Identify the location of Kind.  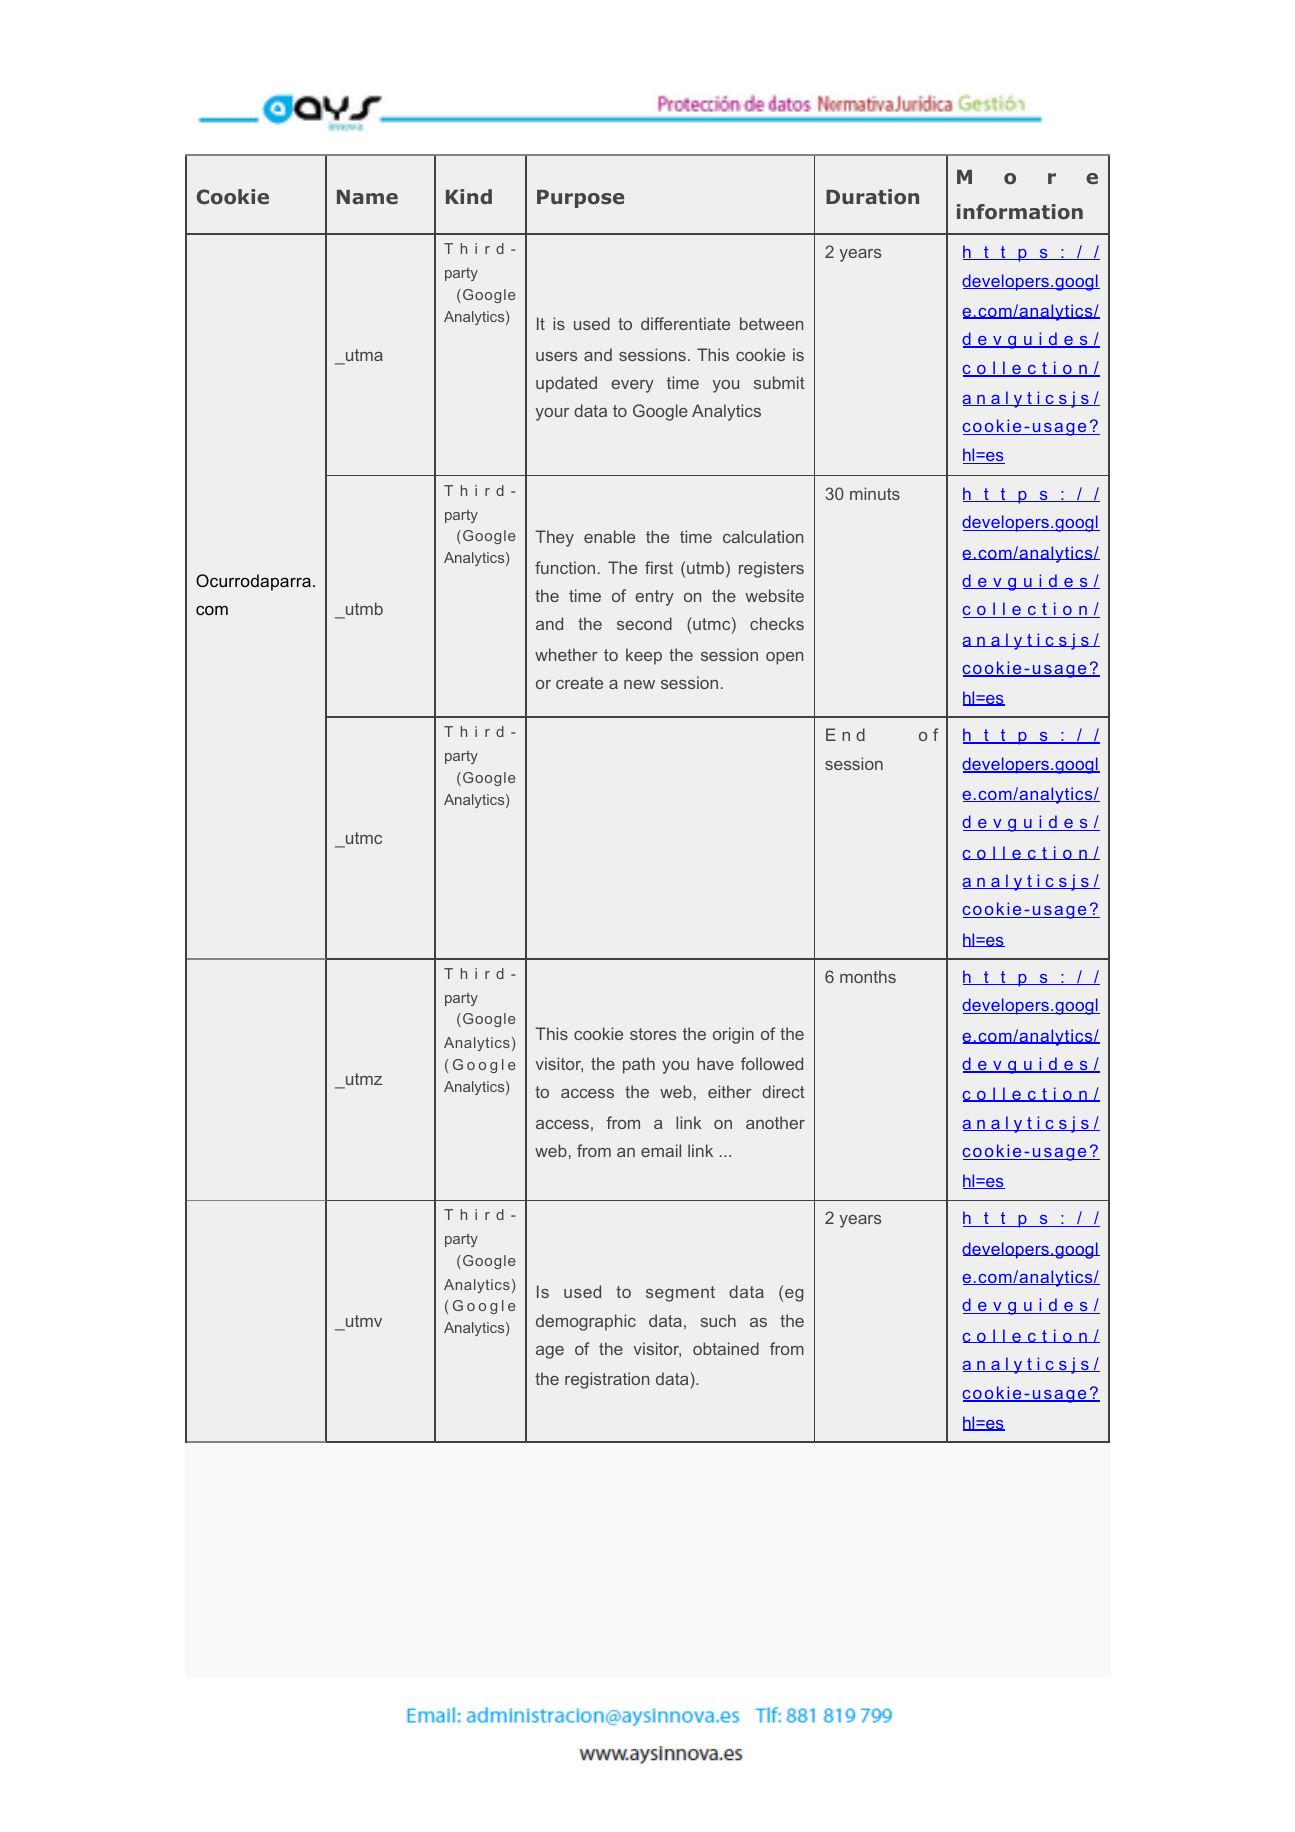
(469, 196).
